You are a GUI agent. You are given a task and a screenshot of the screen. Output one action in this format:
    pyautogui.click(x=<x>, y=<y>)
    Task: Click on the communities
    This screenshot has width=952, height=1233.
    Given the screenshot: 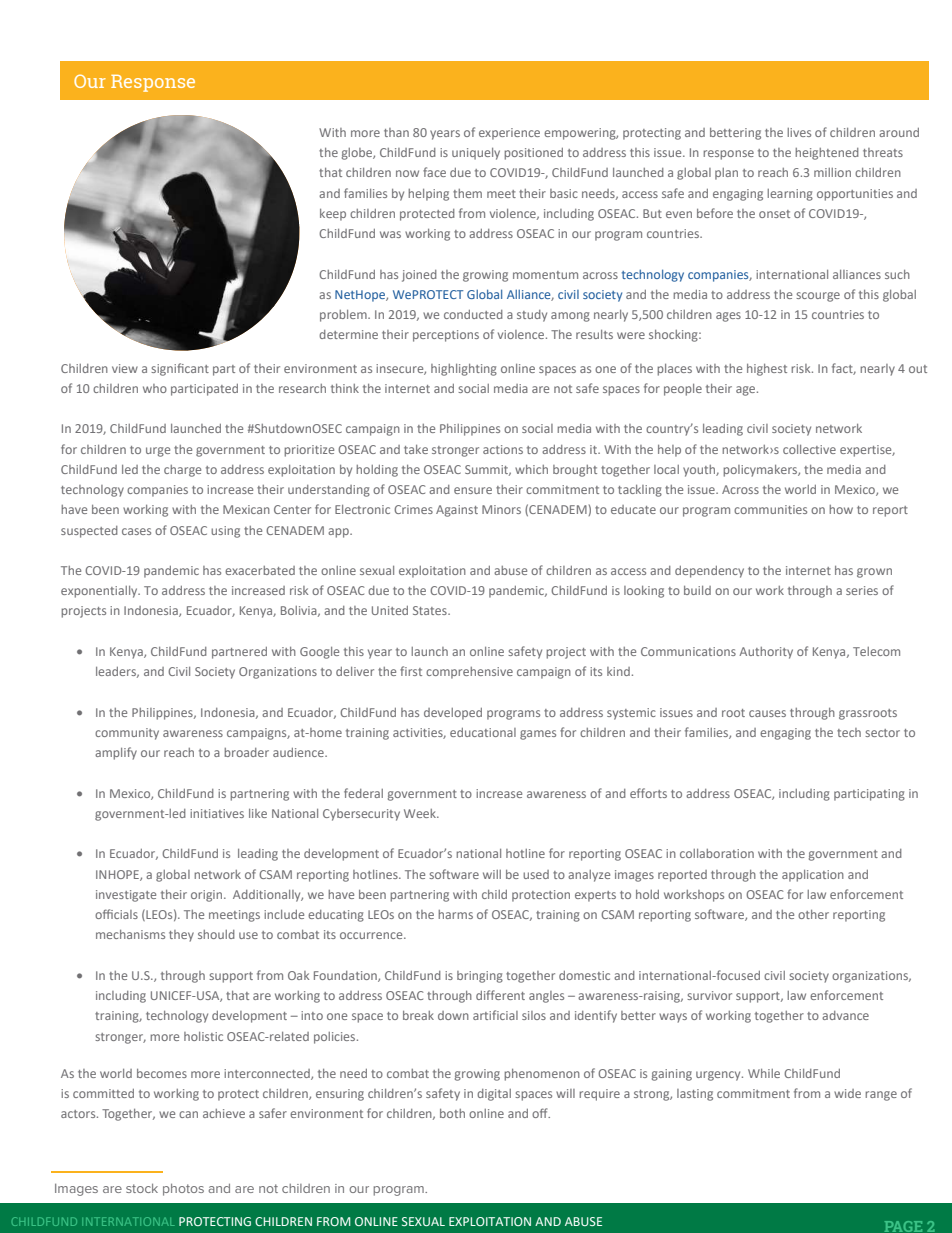 What is the action you would take?
    pyautogui.click(x=770, y=509)
